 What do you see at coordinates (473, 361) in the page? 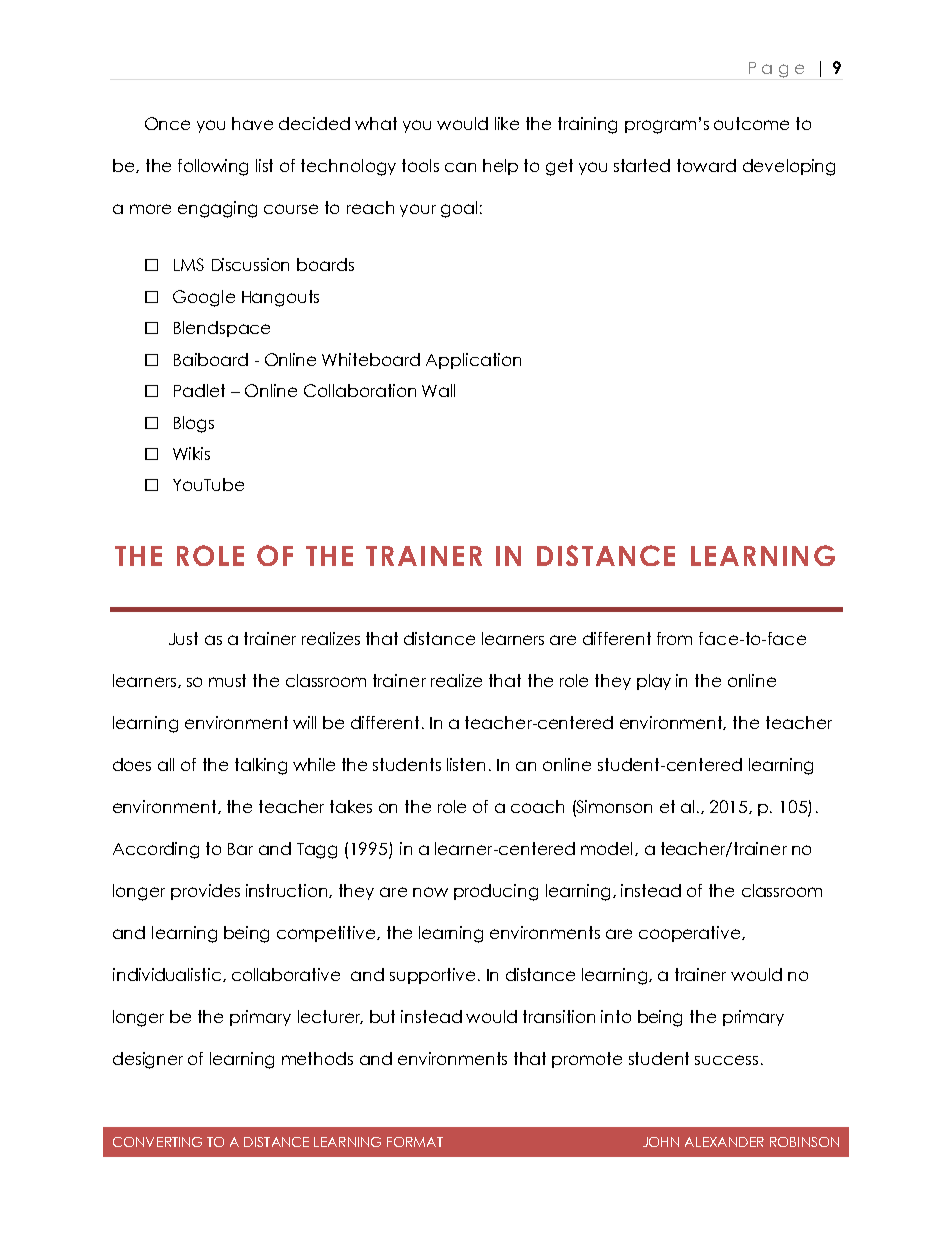
I see `Application` at bounding box center [473, 361].
